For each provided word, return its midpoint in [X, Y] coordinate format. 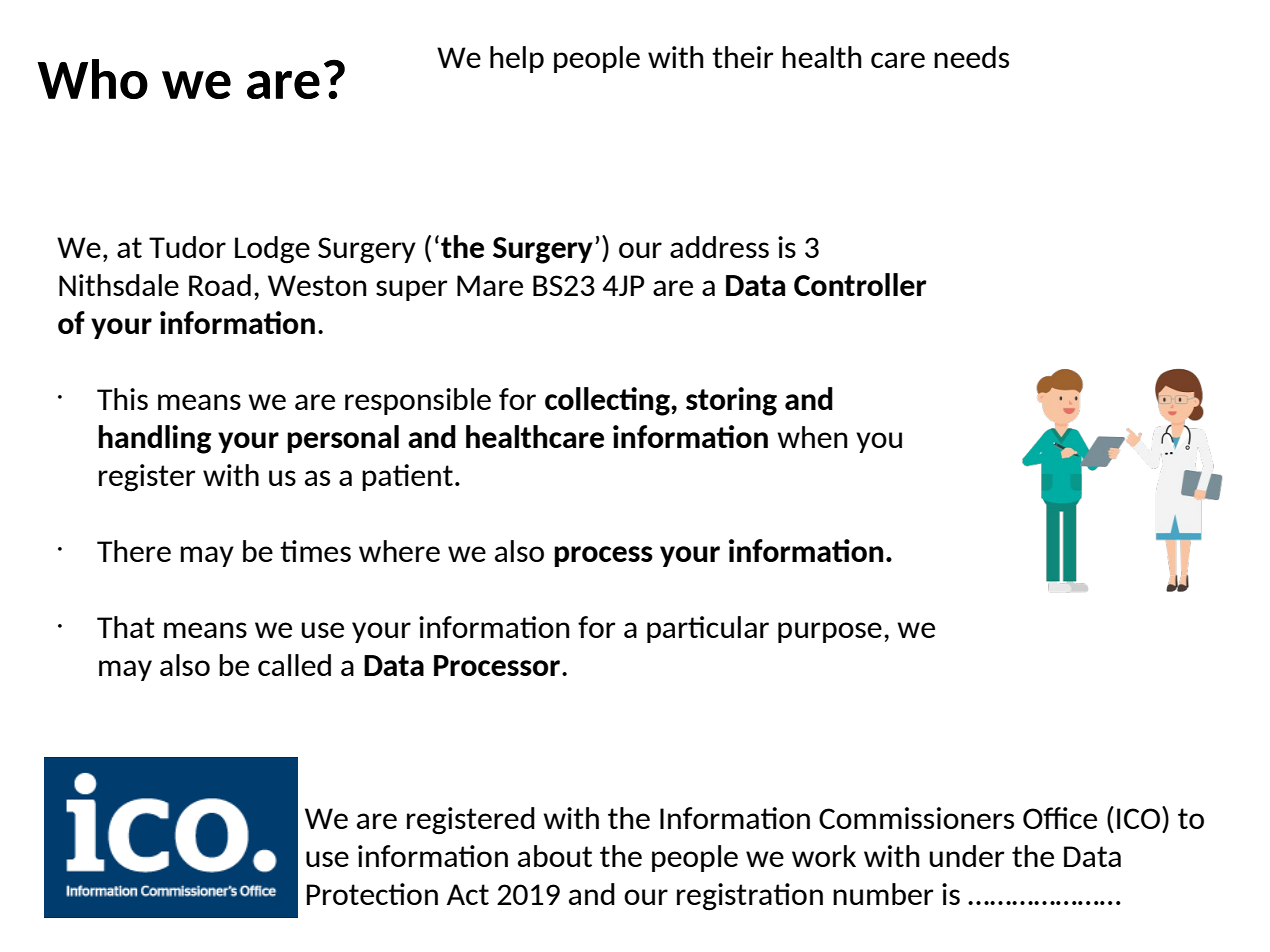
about [555, 856]
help [517, 59]
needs [971, 57]
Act [468, 894]
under [967, 856]
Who [92, 79]
